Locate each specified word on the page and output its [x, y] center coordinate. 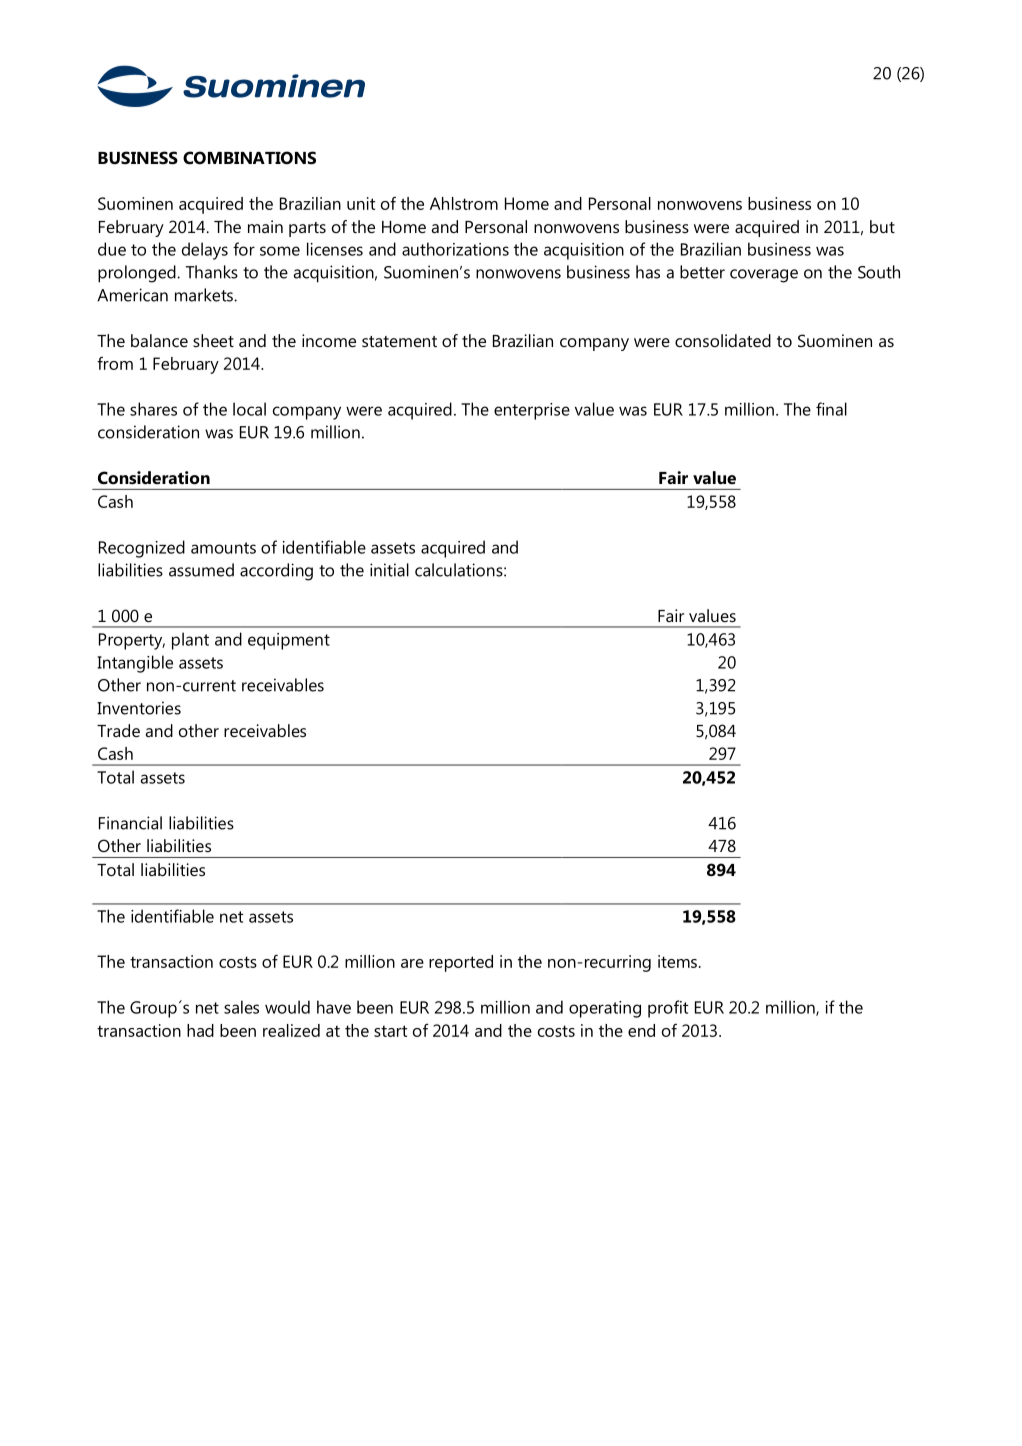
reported [461, 963]
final [831, 409]
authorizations [455, 249]
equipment [289, 641]
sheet [213, 340]
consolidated [723, 340]
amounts [223, 548]
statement [399, 341]
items [677, 961]
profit [668, 1009]
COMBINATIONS [249, 158]
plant [190, 641]
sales [241, 1007]
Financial [130, 823]
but [882, 226]
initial [389, 570]
